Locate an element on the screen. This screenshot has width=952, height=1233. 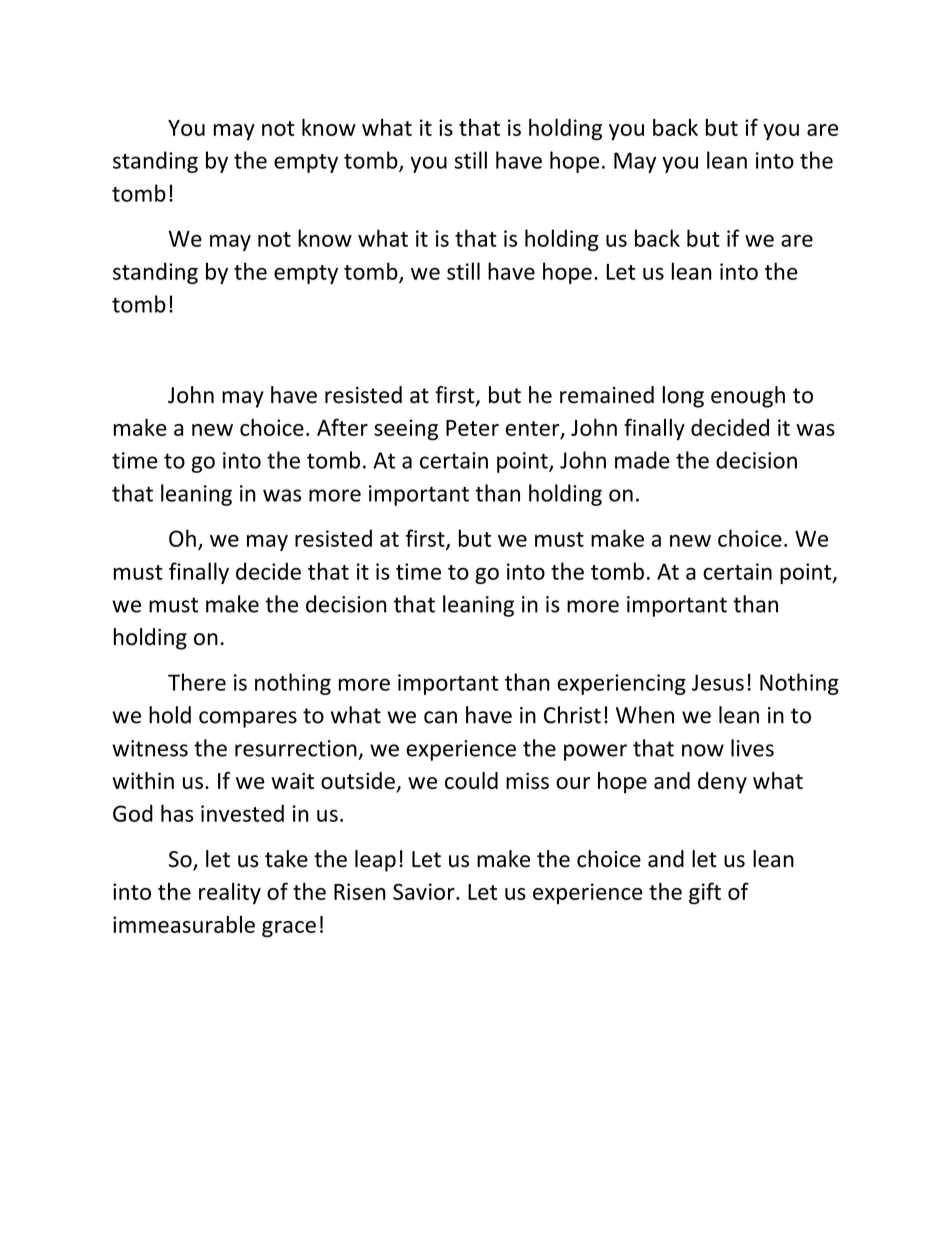
immeasurable is located at coordinates (184, 924).
